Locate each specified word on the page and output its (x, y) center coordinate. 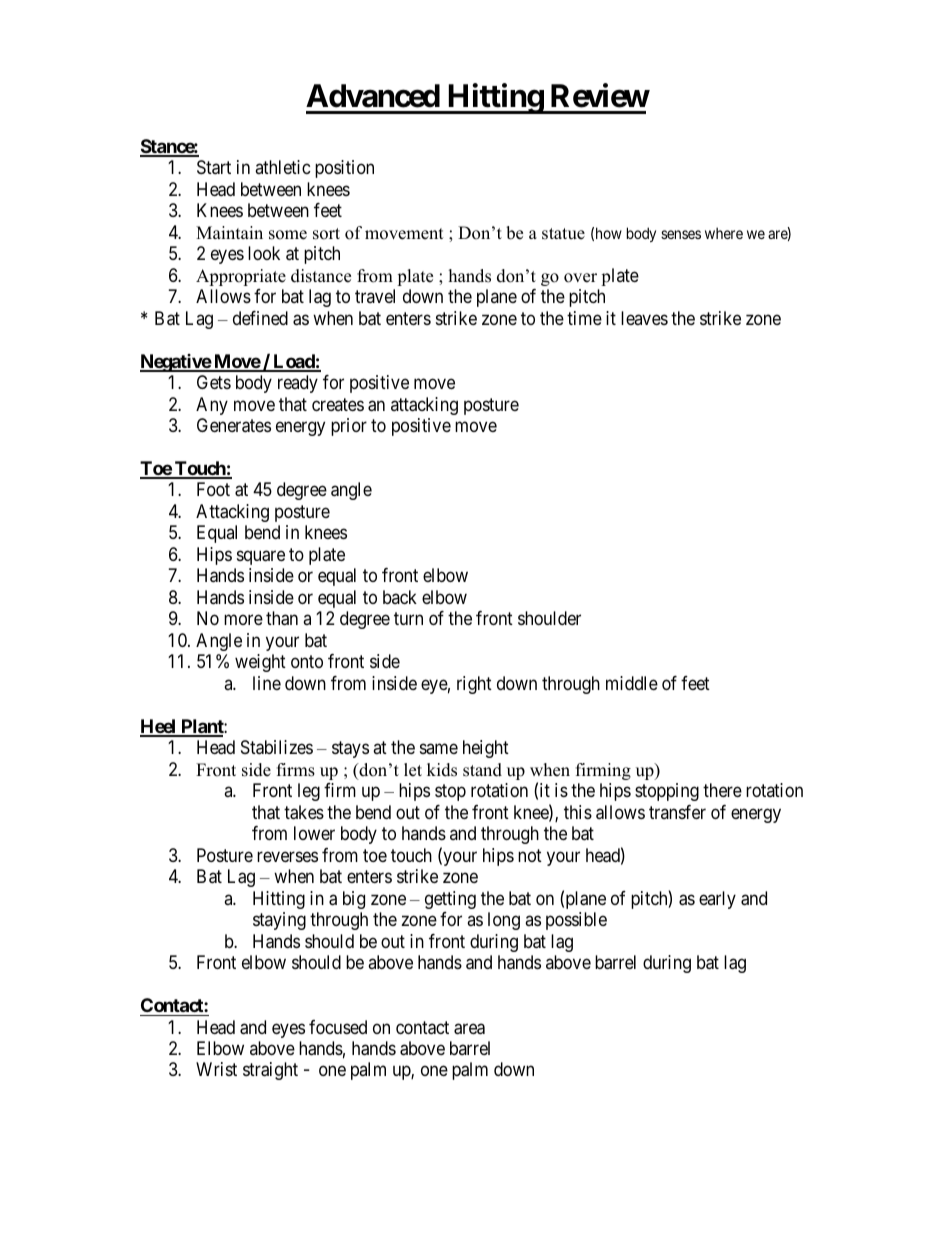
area (469, 1029)
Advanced (373, 96)
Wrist (216, 1069)
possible (576, 921)
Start (214, 167)
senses (681, 234)
